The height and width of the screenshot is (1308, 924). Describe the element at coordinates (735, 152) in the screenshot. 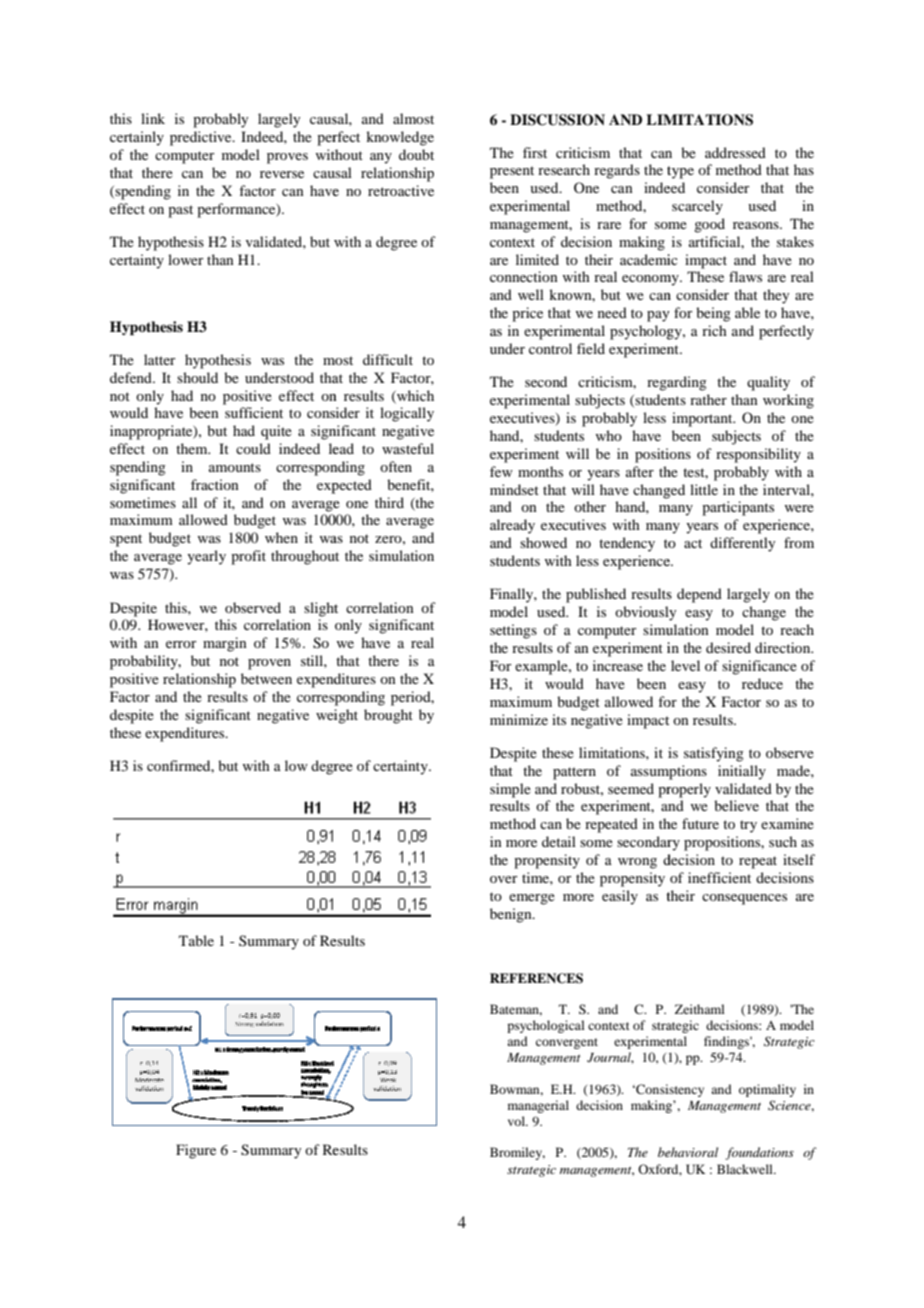

I see `addressed` at that location.
